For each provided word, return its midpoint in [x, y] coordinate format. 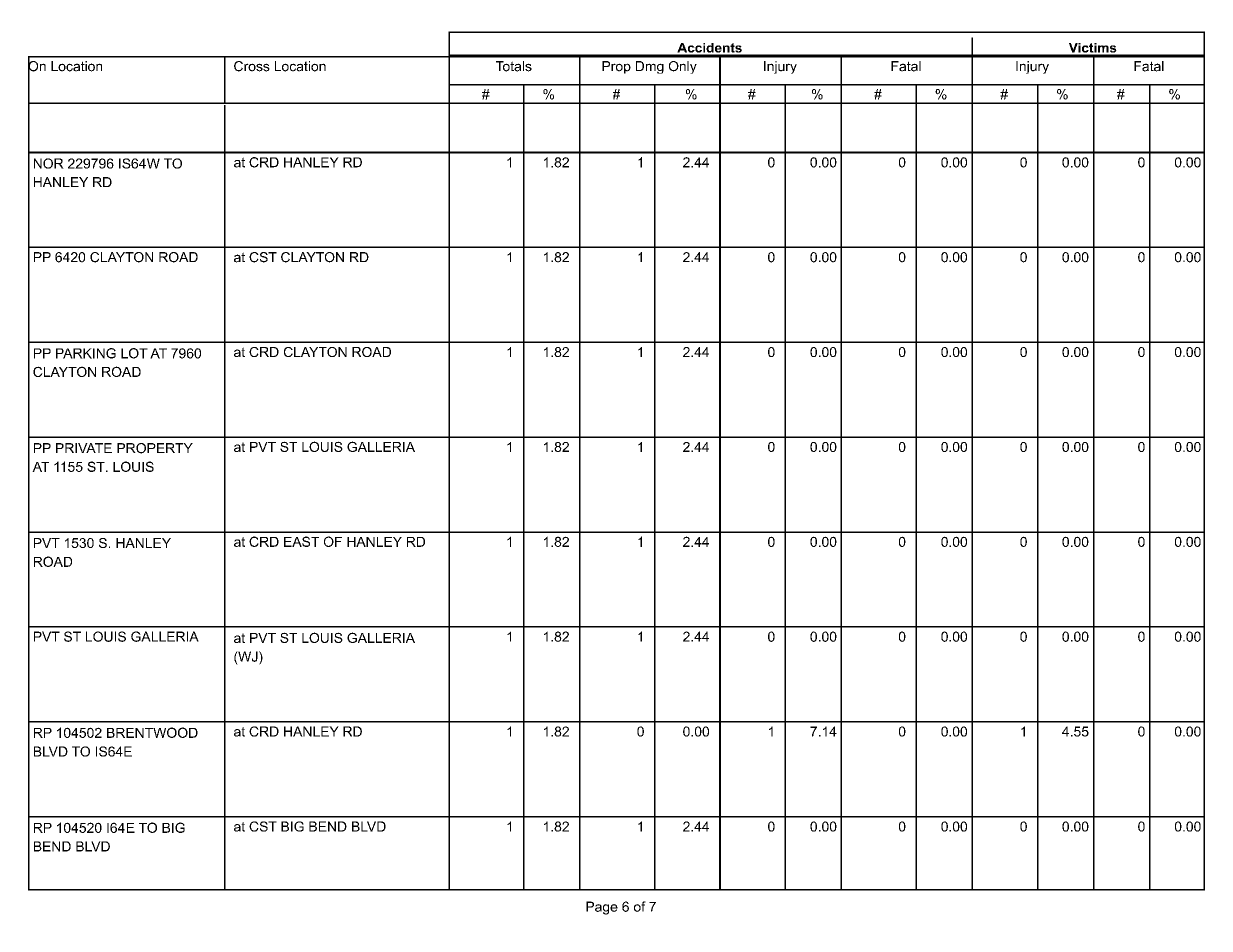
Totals [514, 66]
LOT [134, 353]
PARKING [86, 353]
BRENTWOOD [152, 732]
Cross [252, 66]
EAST [301, 541]
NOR [49, 163]
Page [602, 908]
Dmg [650, 67]
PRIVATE [84, 448]
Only [683, 67]
